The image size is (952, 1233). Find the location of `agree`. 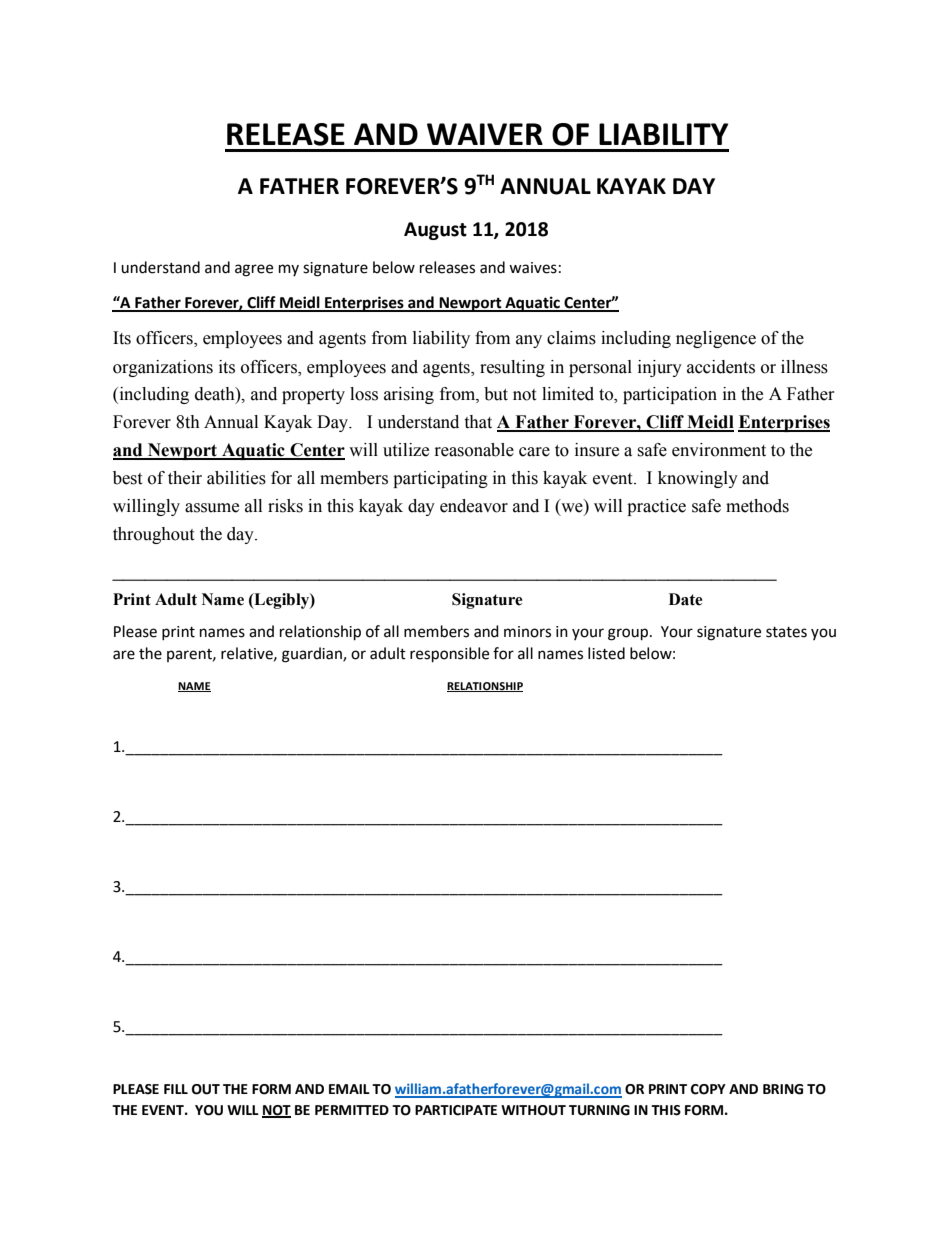

agree is located at coordinates (254, 270).
